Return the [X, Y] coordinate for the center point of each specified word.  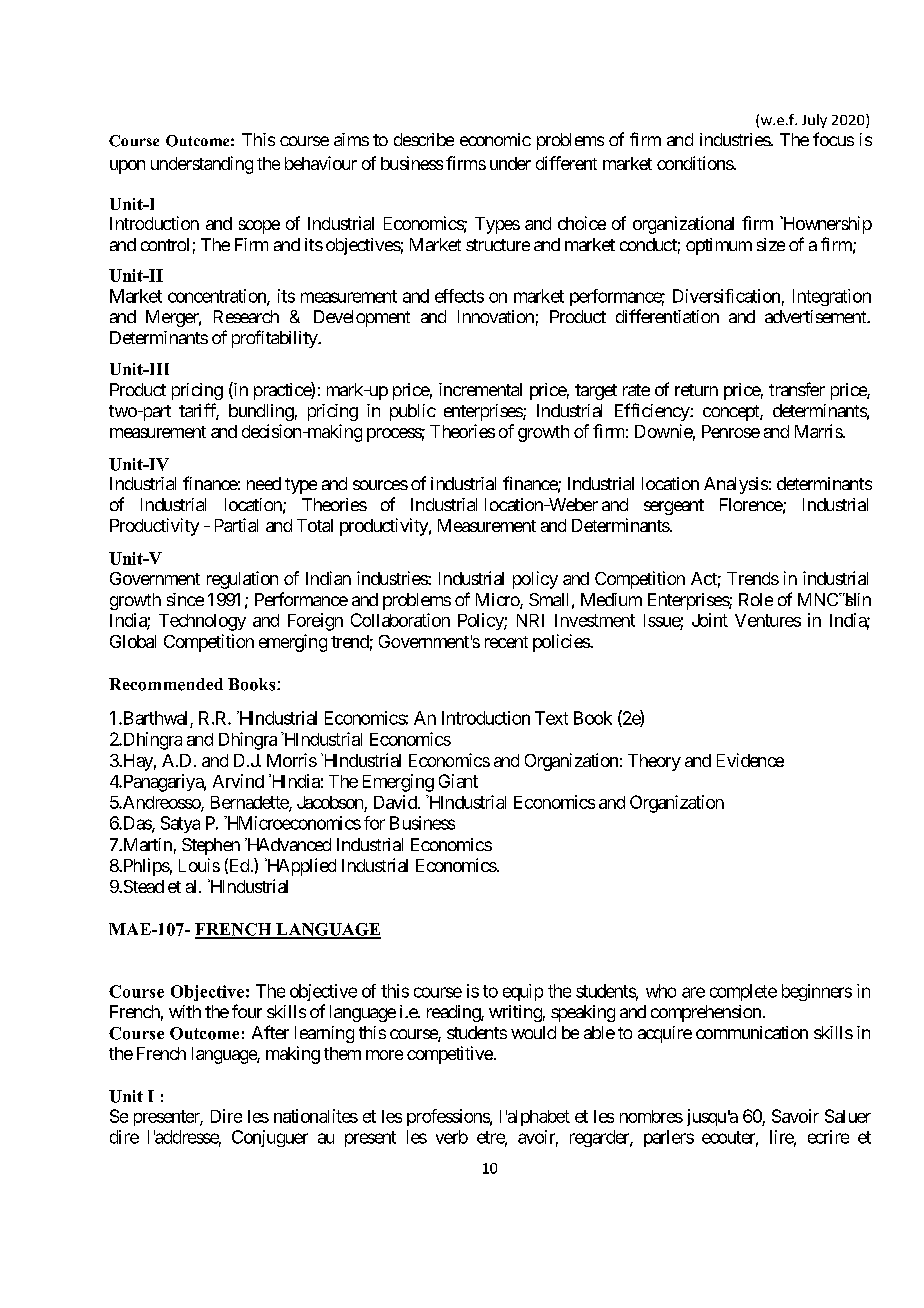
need [264, 483]
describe [424, 139]
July [814, 121]
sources [380, 485]
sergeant [674, 507]
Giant [458, 781]
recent [506, 642]
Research [246, 316]
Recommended [166, 684]
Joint [710, 620]
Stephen [211, 846]
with [185, 1011]
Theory [654, 762]
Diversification [726, 296]
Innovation [496, 316]
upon [127, 167]
